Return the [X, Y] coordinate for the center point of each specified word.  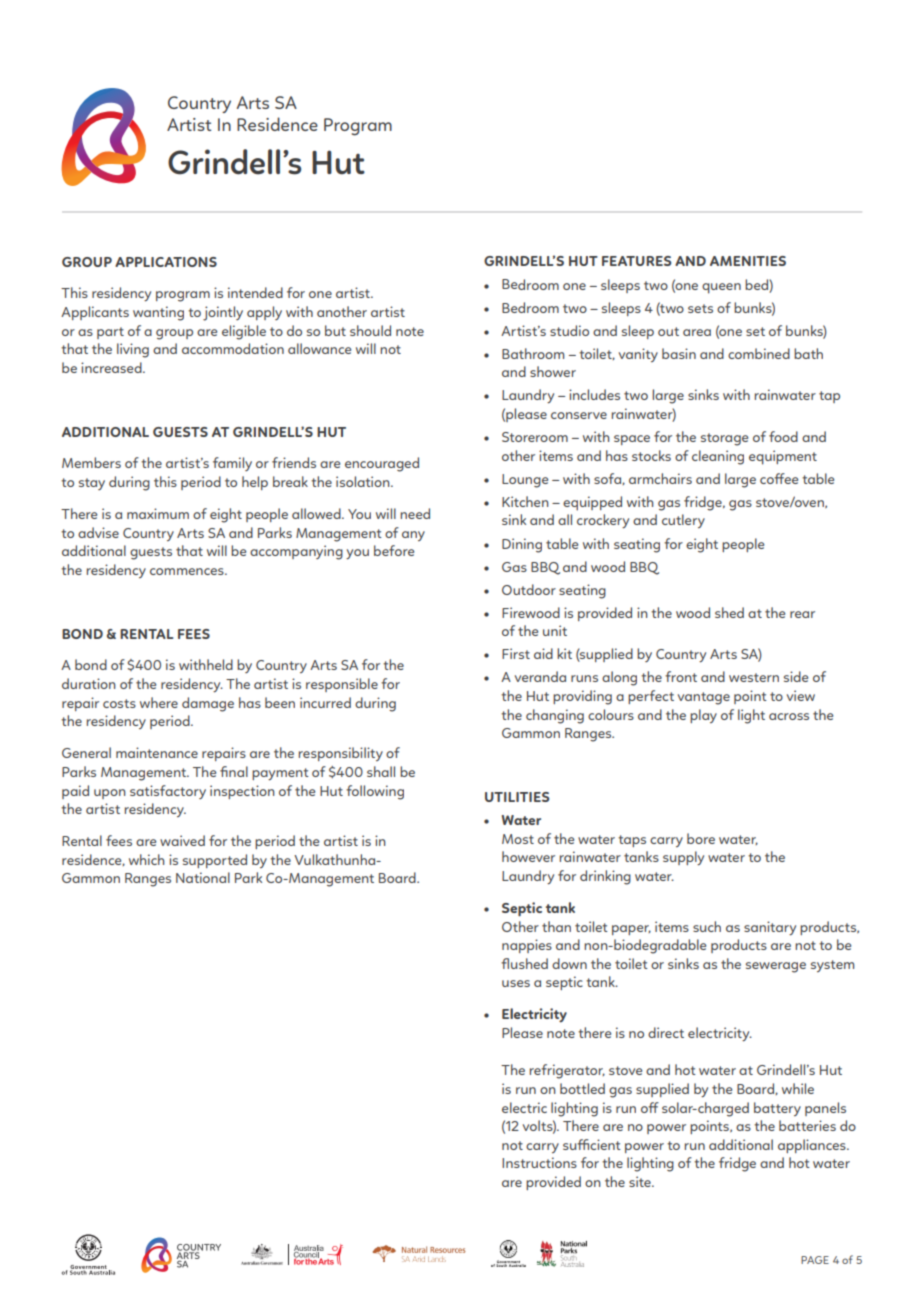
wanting [158, 313]
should [370, 330]
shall [381, 771]
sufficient [592, 1144]
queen [721, 288]
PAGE [815, 1260]
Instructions [539, 1162]
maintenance [157, 752]
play [703, 716]
